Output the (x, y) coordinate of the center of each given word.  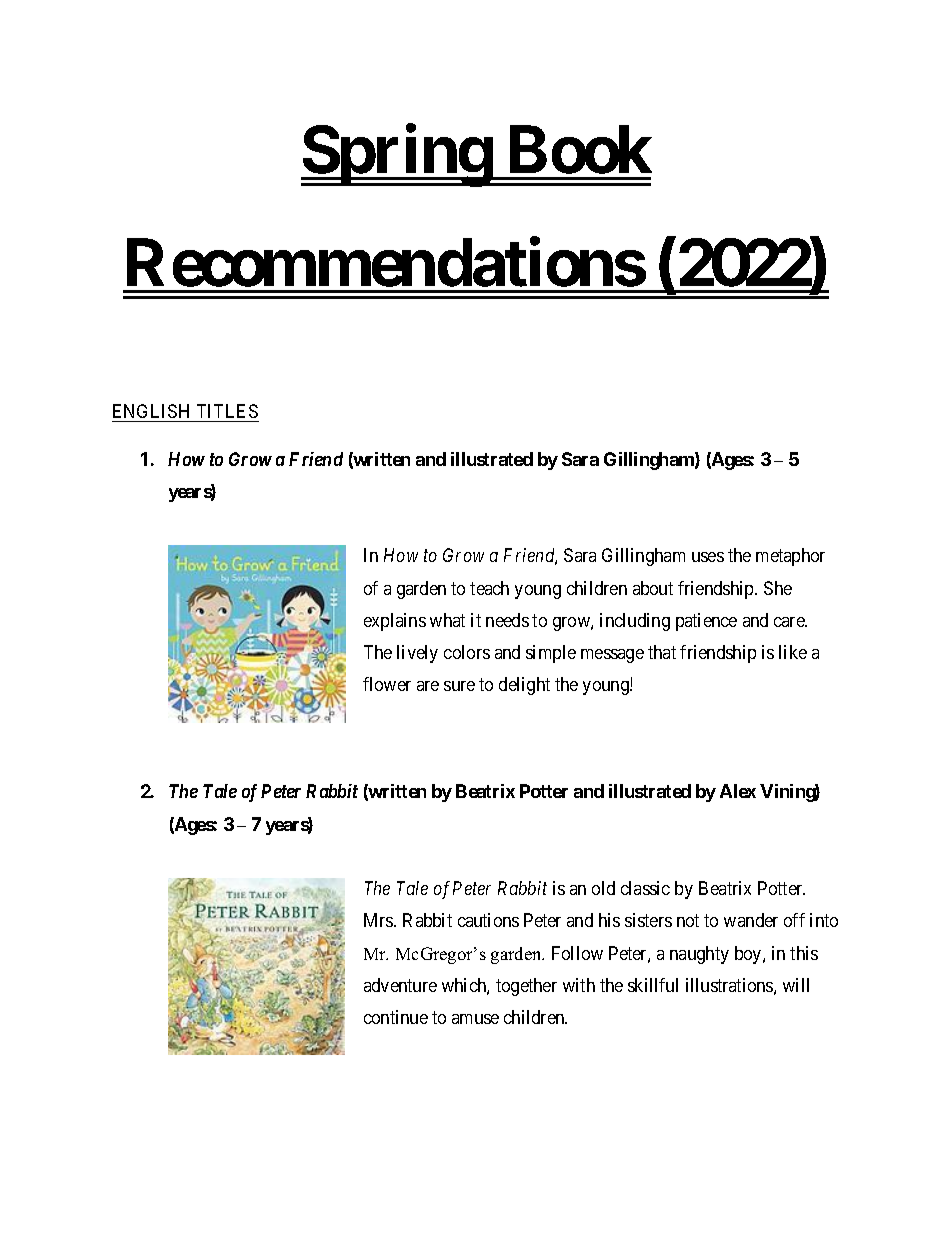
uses (708, 557)
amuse (475, 1019)
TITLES (227, 411)
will (796, 985)
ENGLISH (151, 411)
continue (396, 1017)
